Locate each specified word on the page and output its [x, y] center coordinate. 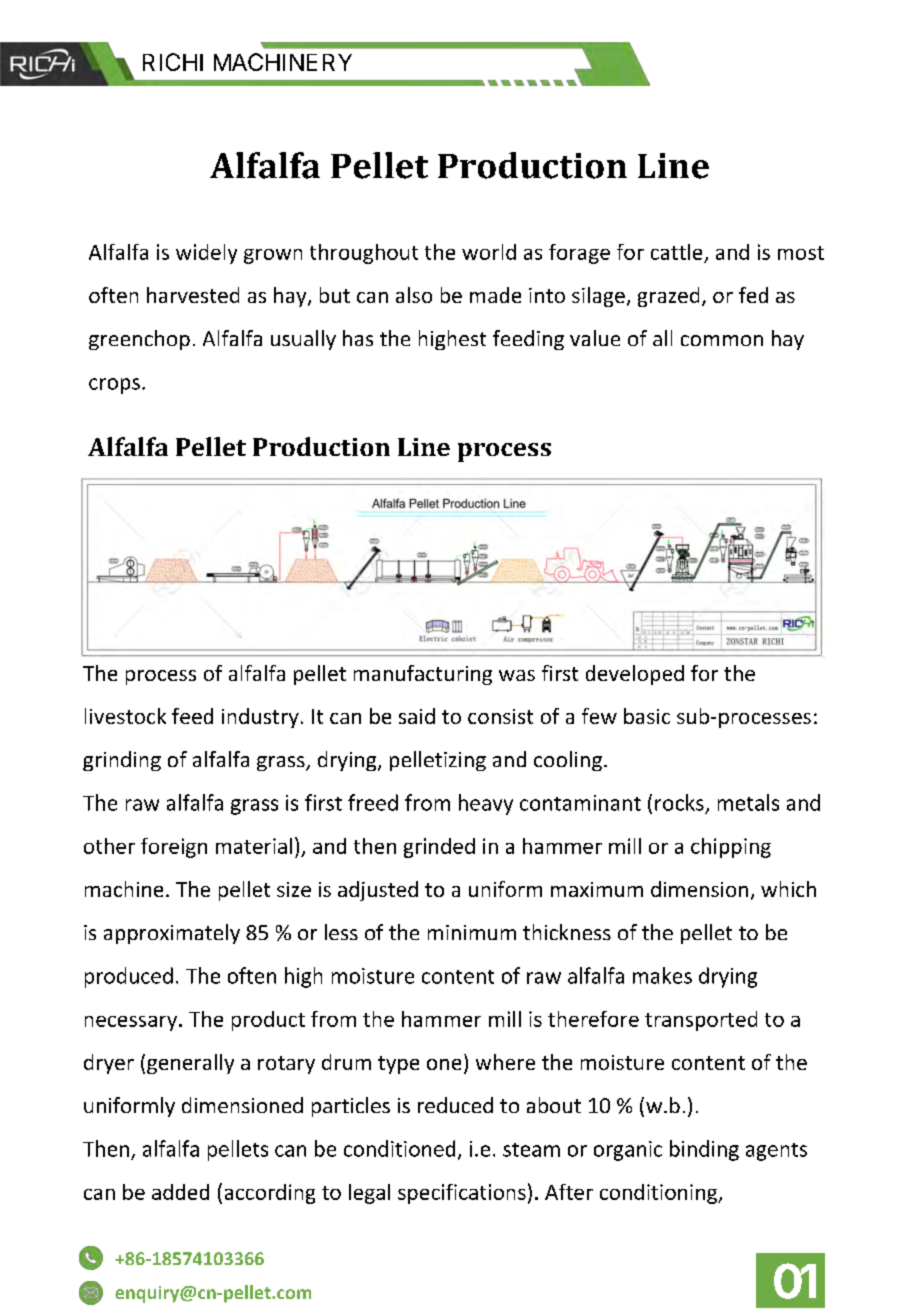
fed [753, 295]
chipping [731, 848]
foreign [174, 848]
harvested [193, 295]
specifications [462, 1194]
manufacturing [423, 675]
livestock [125, 716]
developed [635, 675]
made [495, 295]
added [180, 1192]
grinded [439, 848]
